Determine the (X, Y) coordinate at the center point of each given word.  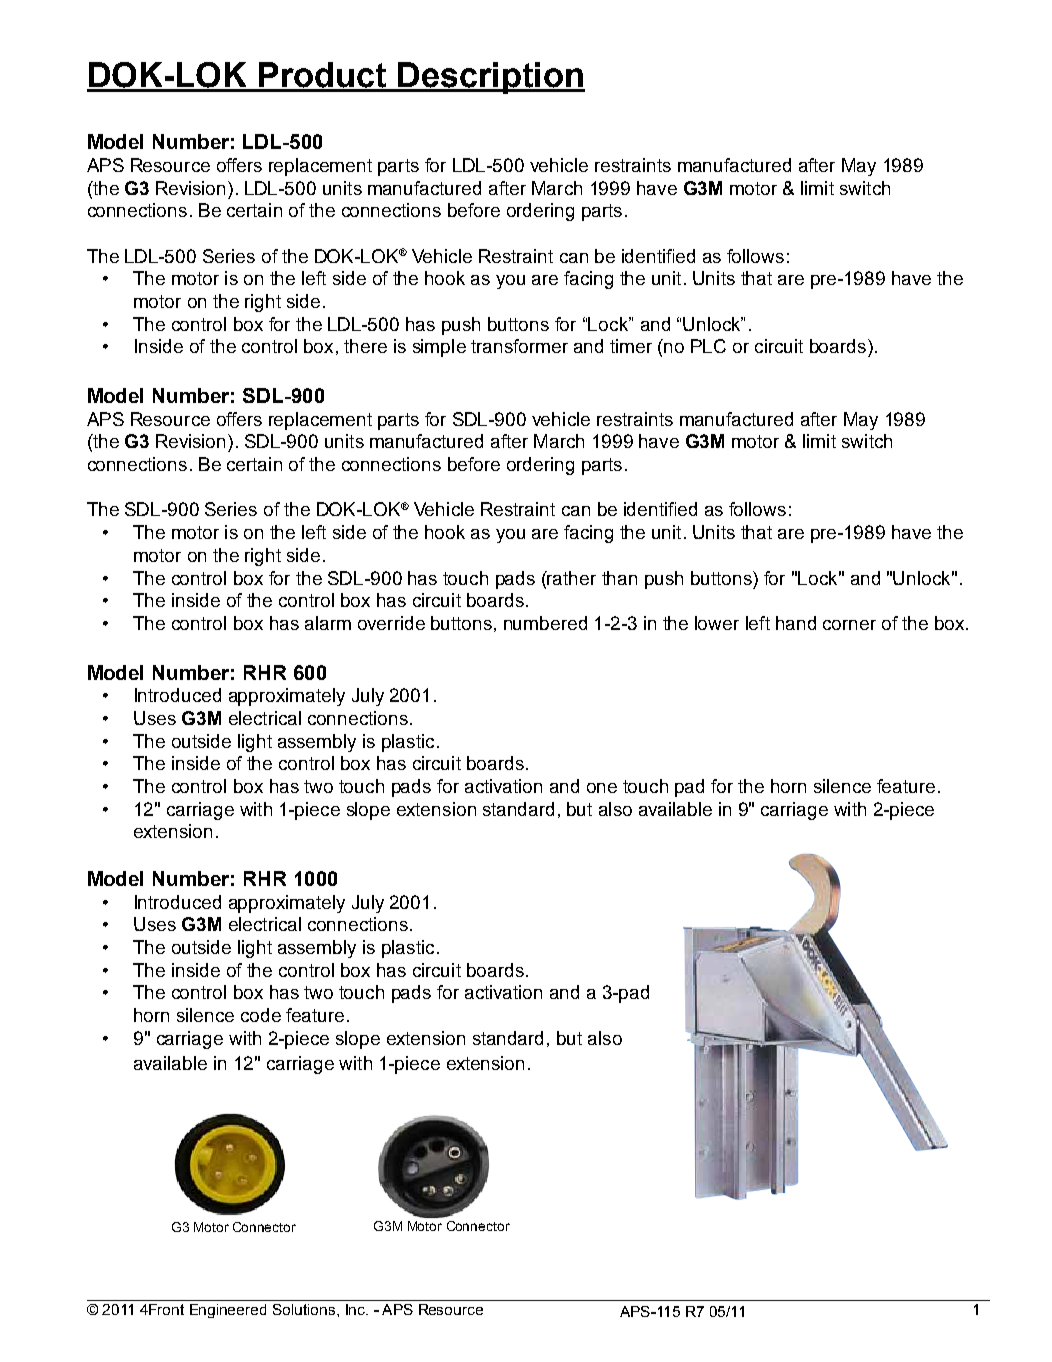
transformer (519, 346)
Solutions (305, 1309)
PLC (708, 346)
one (602, 788)
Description (490, 78)
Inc (357, 1309)
